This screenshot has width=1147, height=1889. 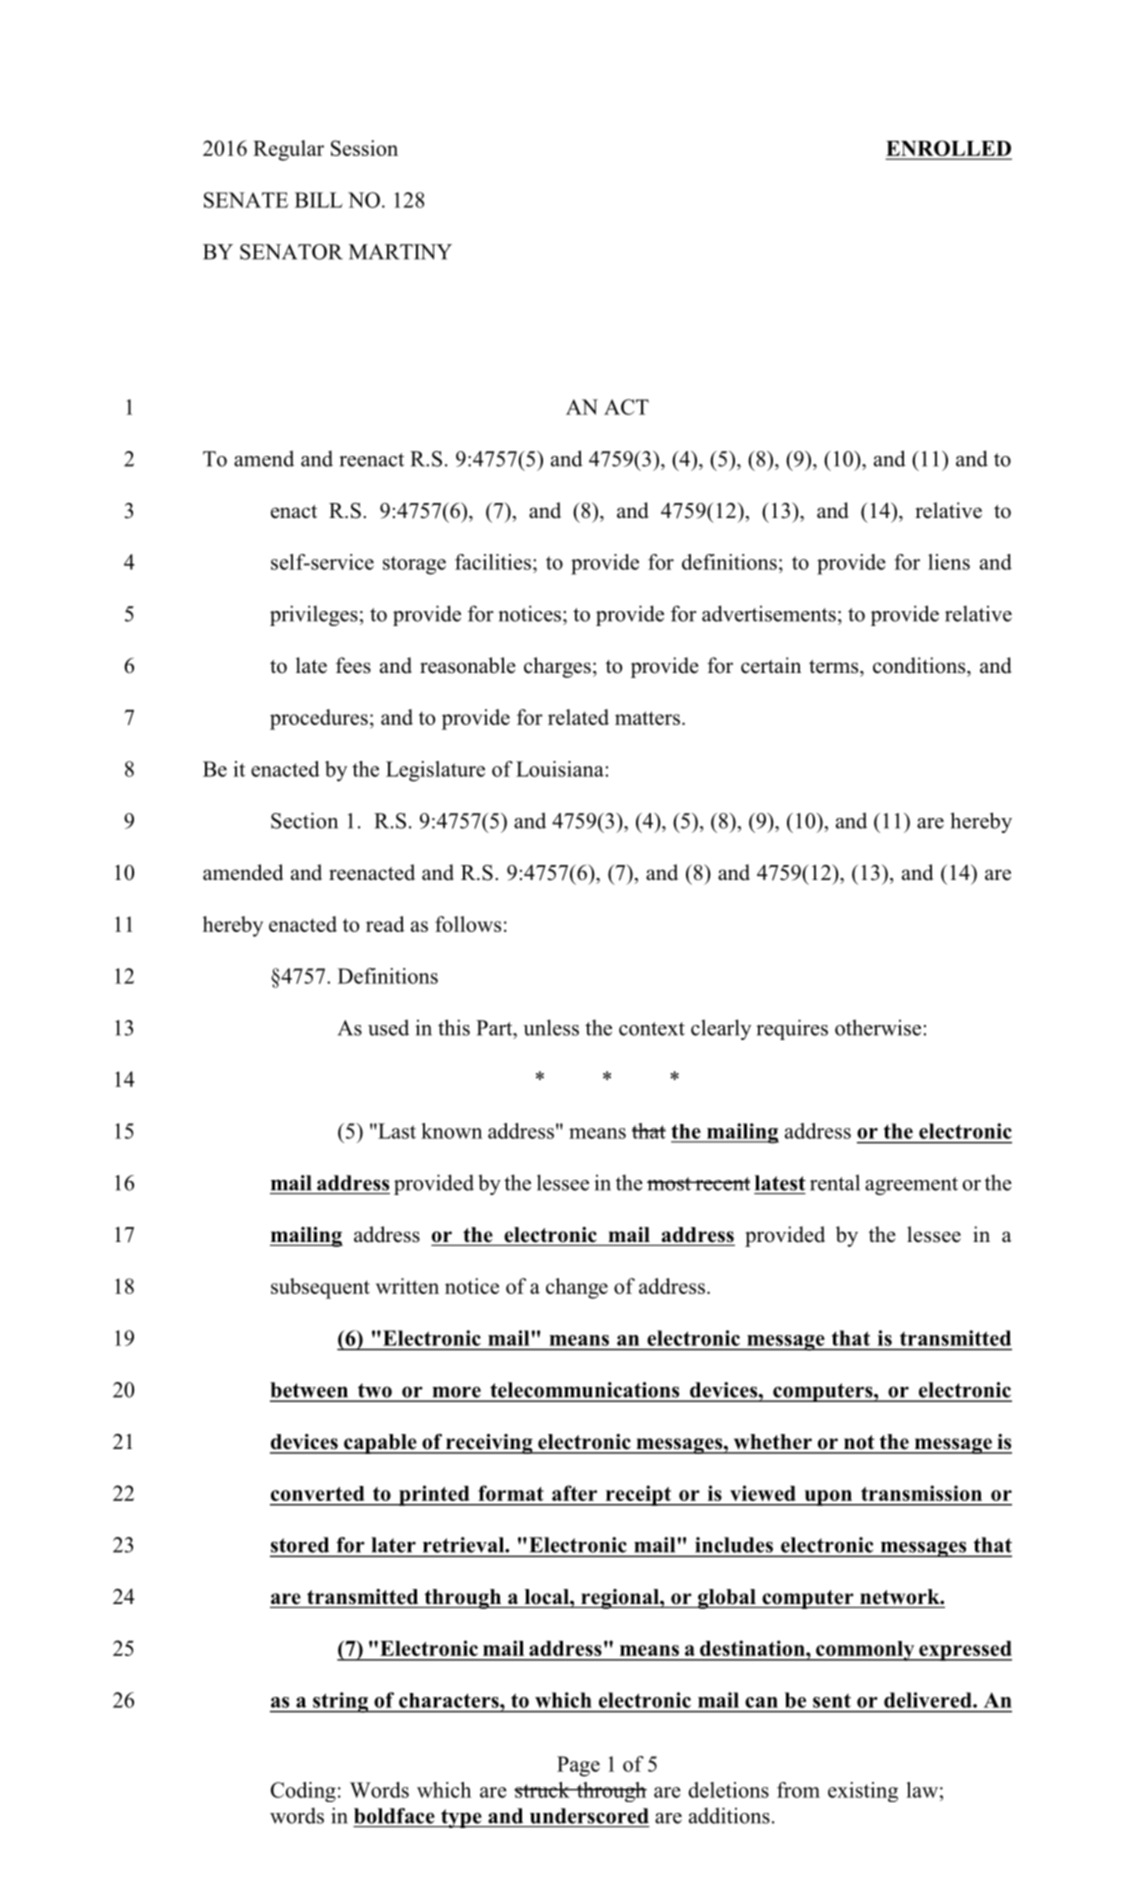 I want to click on Coding, so click(x=303, y=1792).
